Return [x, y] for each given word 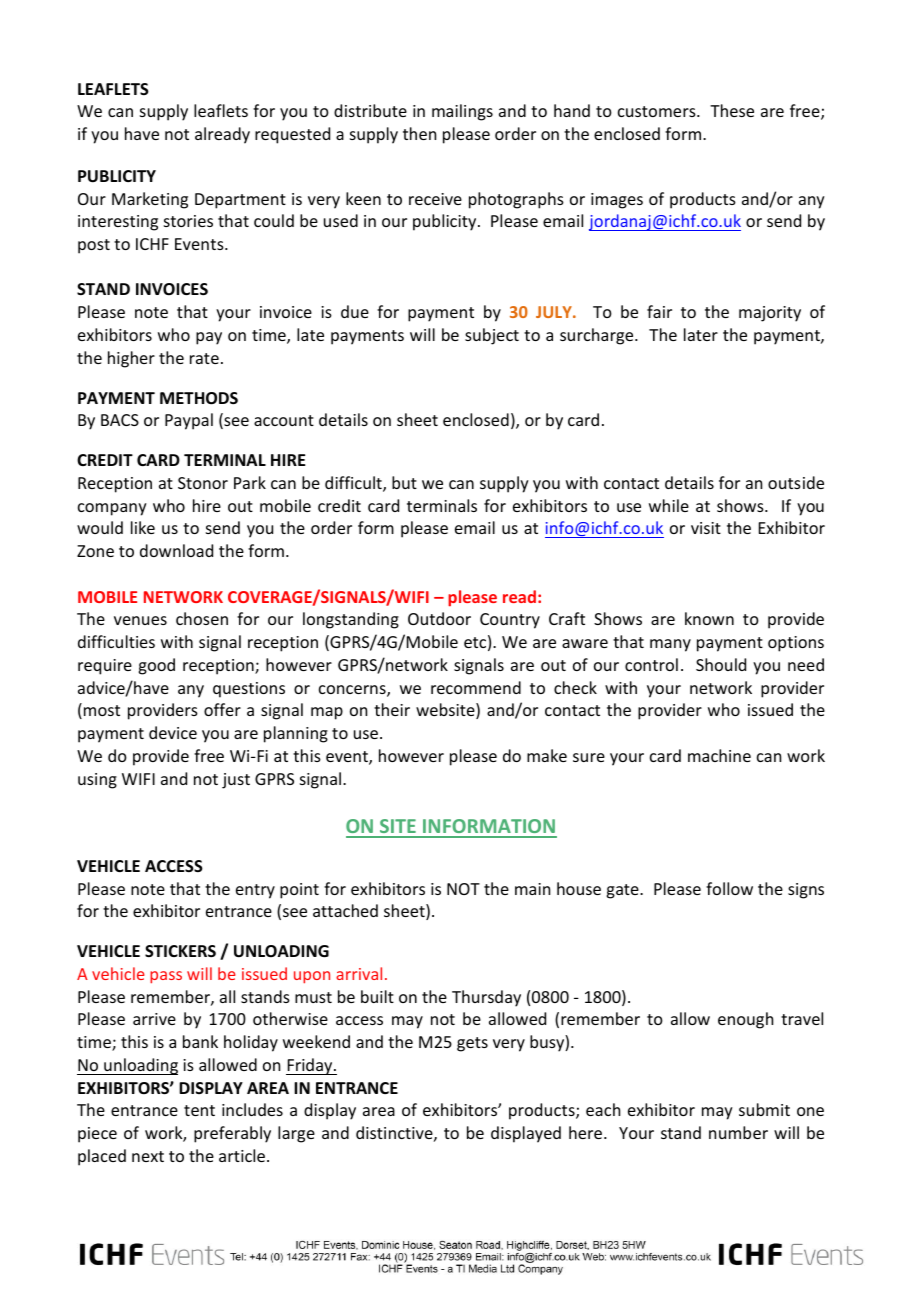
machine [719, 755]
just [236, 781]
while [669, 505]
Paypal [189, 421]
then [419, 133]
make [547, 755]
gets [472, 1044]
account [284, 420]
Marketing [150, 200]
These [732, 110]
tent [199, 1110]
